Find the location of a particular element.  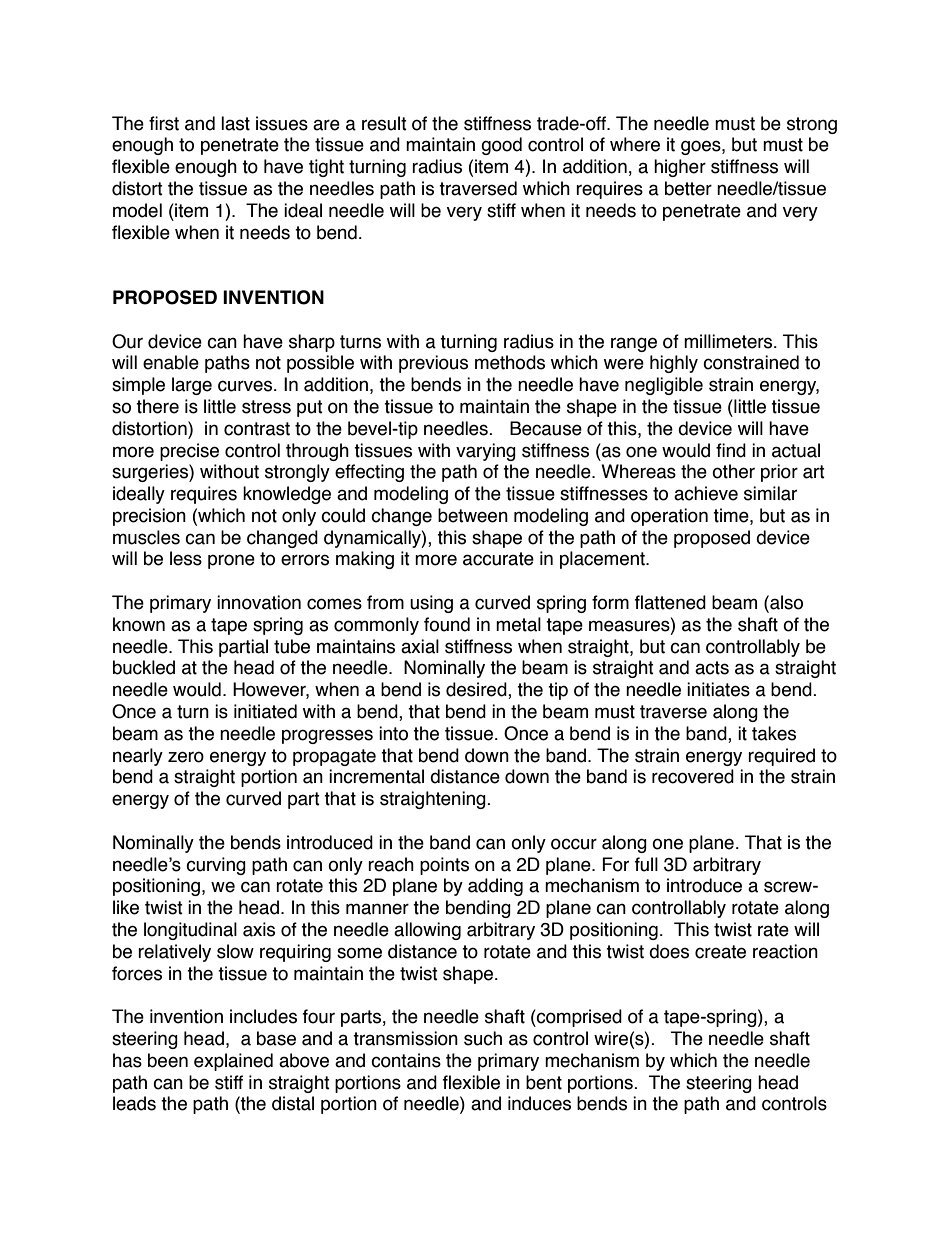

highly is located at coordinates (674, 364).
